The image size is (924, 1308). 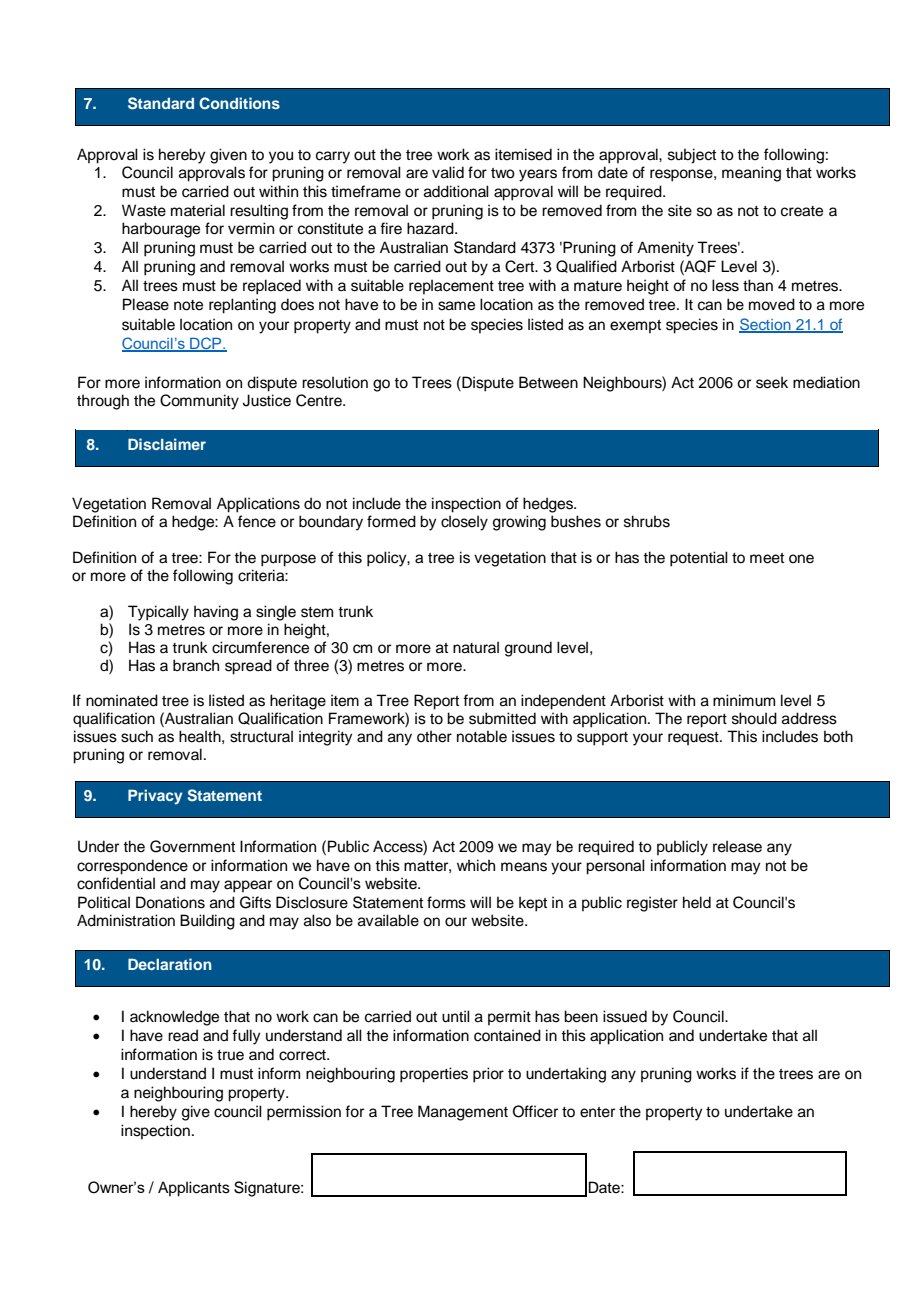 What do you see at coordinates (448, 172) in the screenshot?
I see `valid` at bounding box center [448, 172].
